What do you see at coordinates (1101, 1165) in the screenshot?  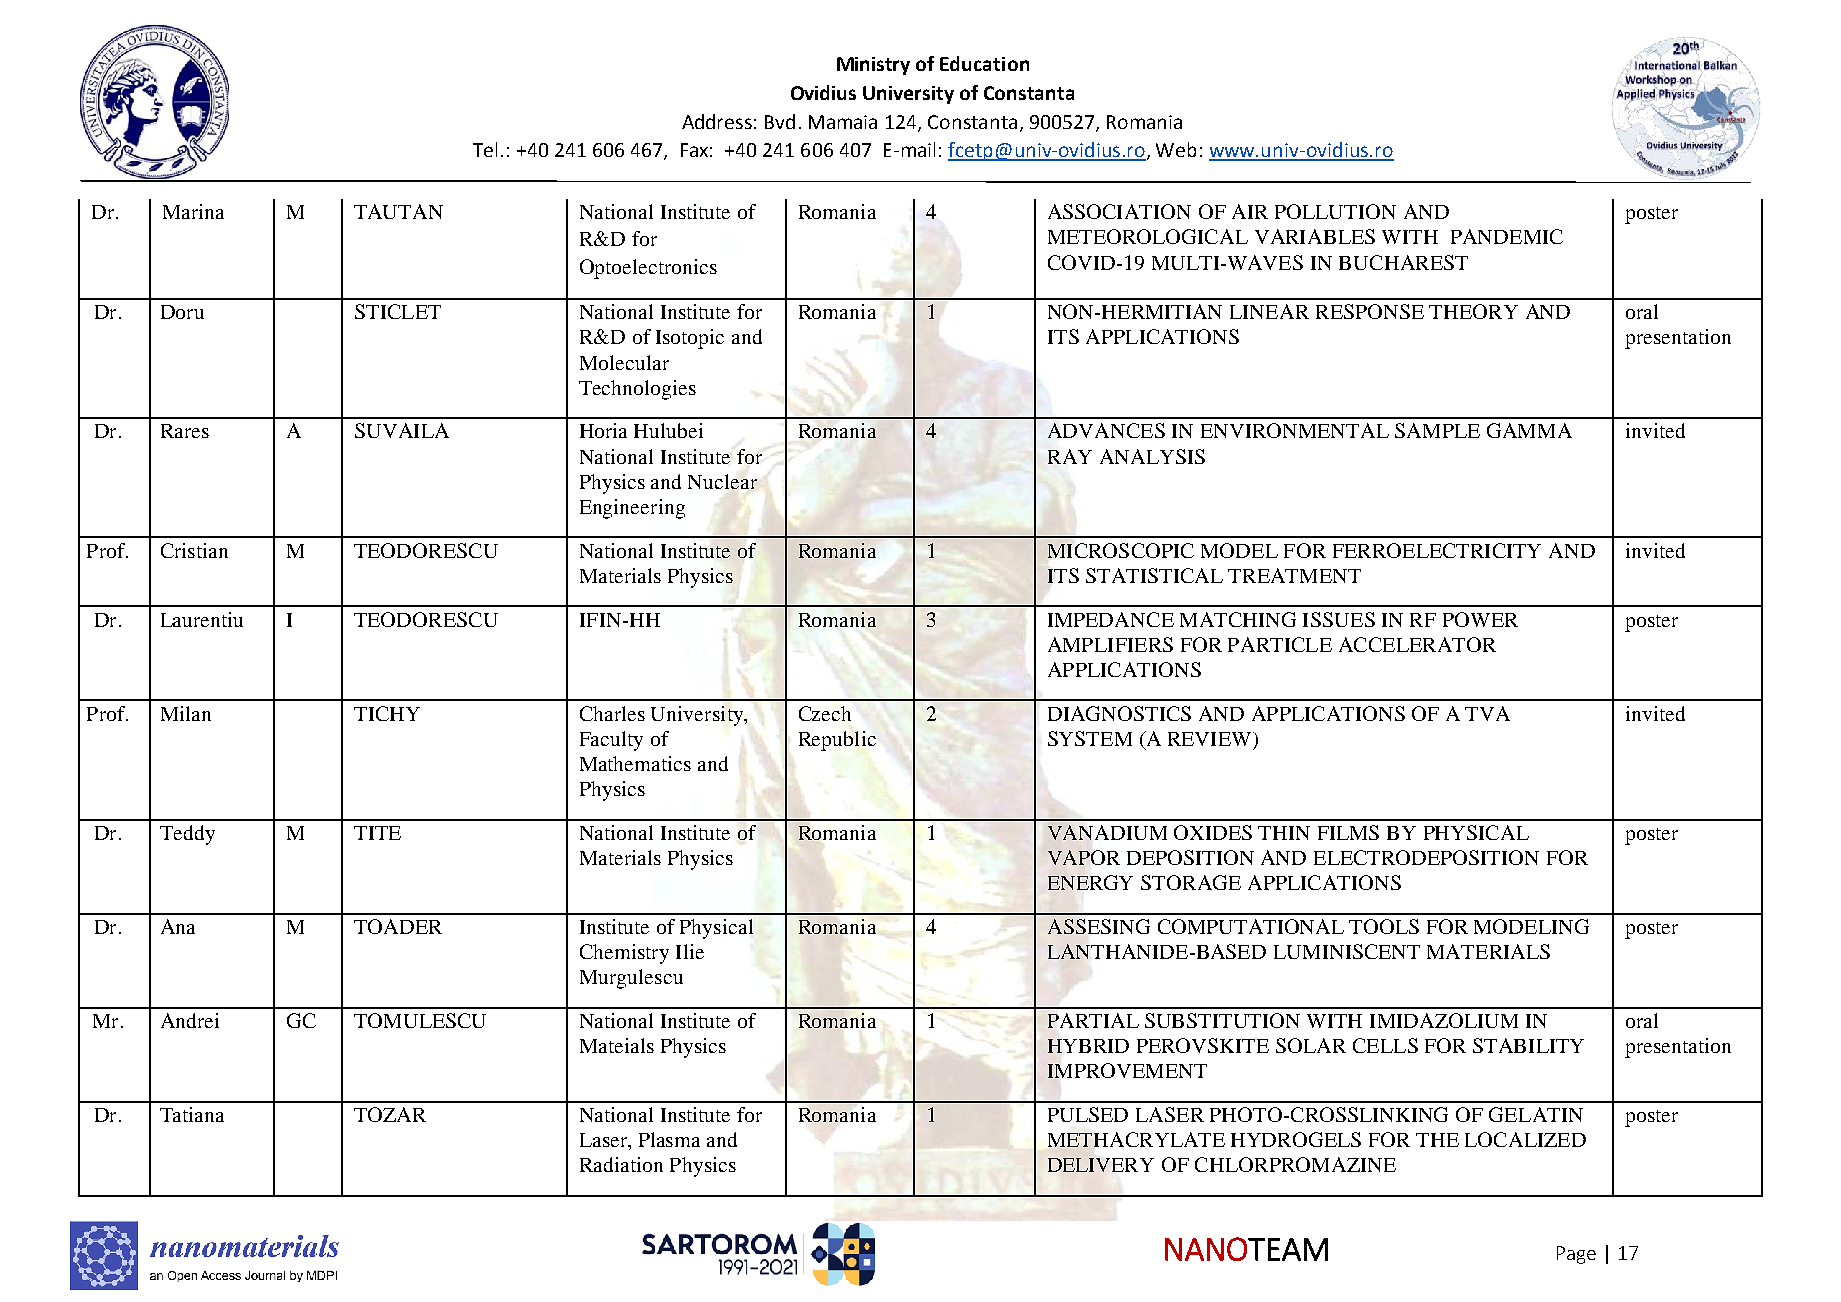 I see `DELIVERY` at bounding box center [1101, 1165].
